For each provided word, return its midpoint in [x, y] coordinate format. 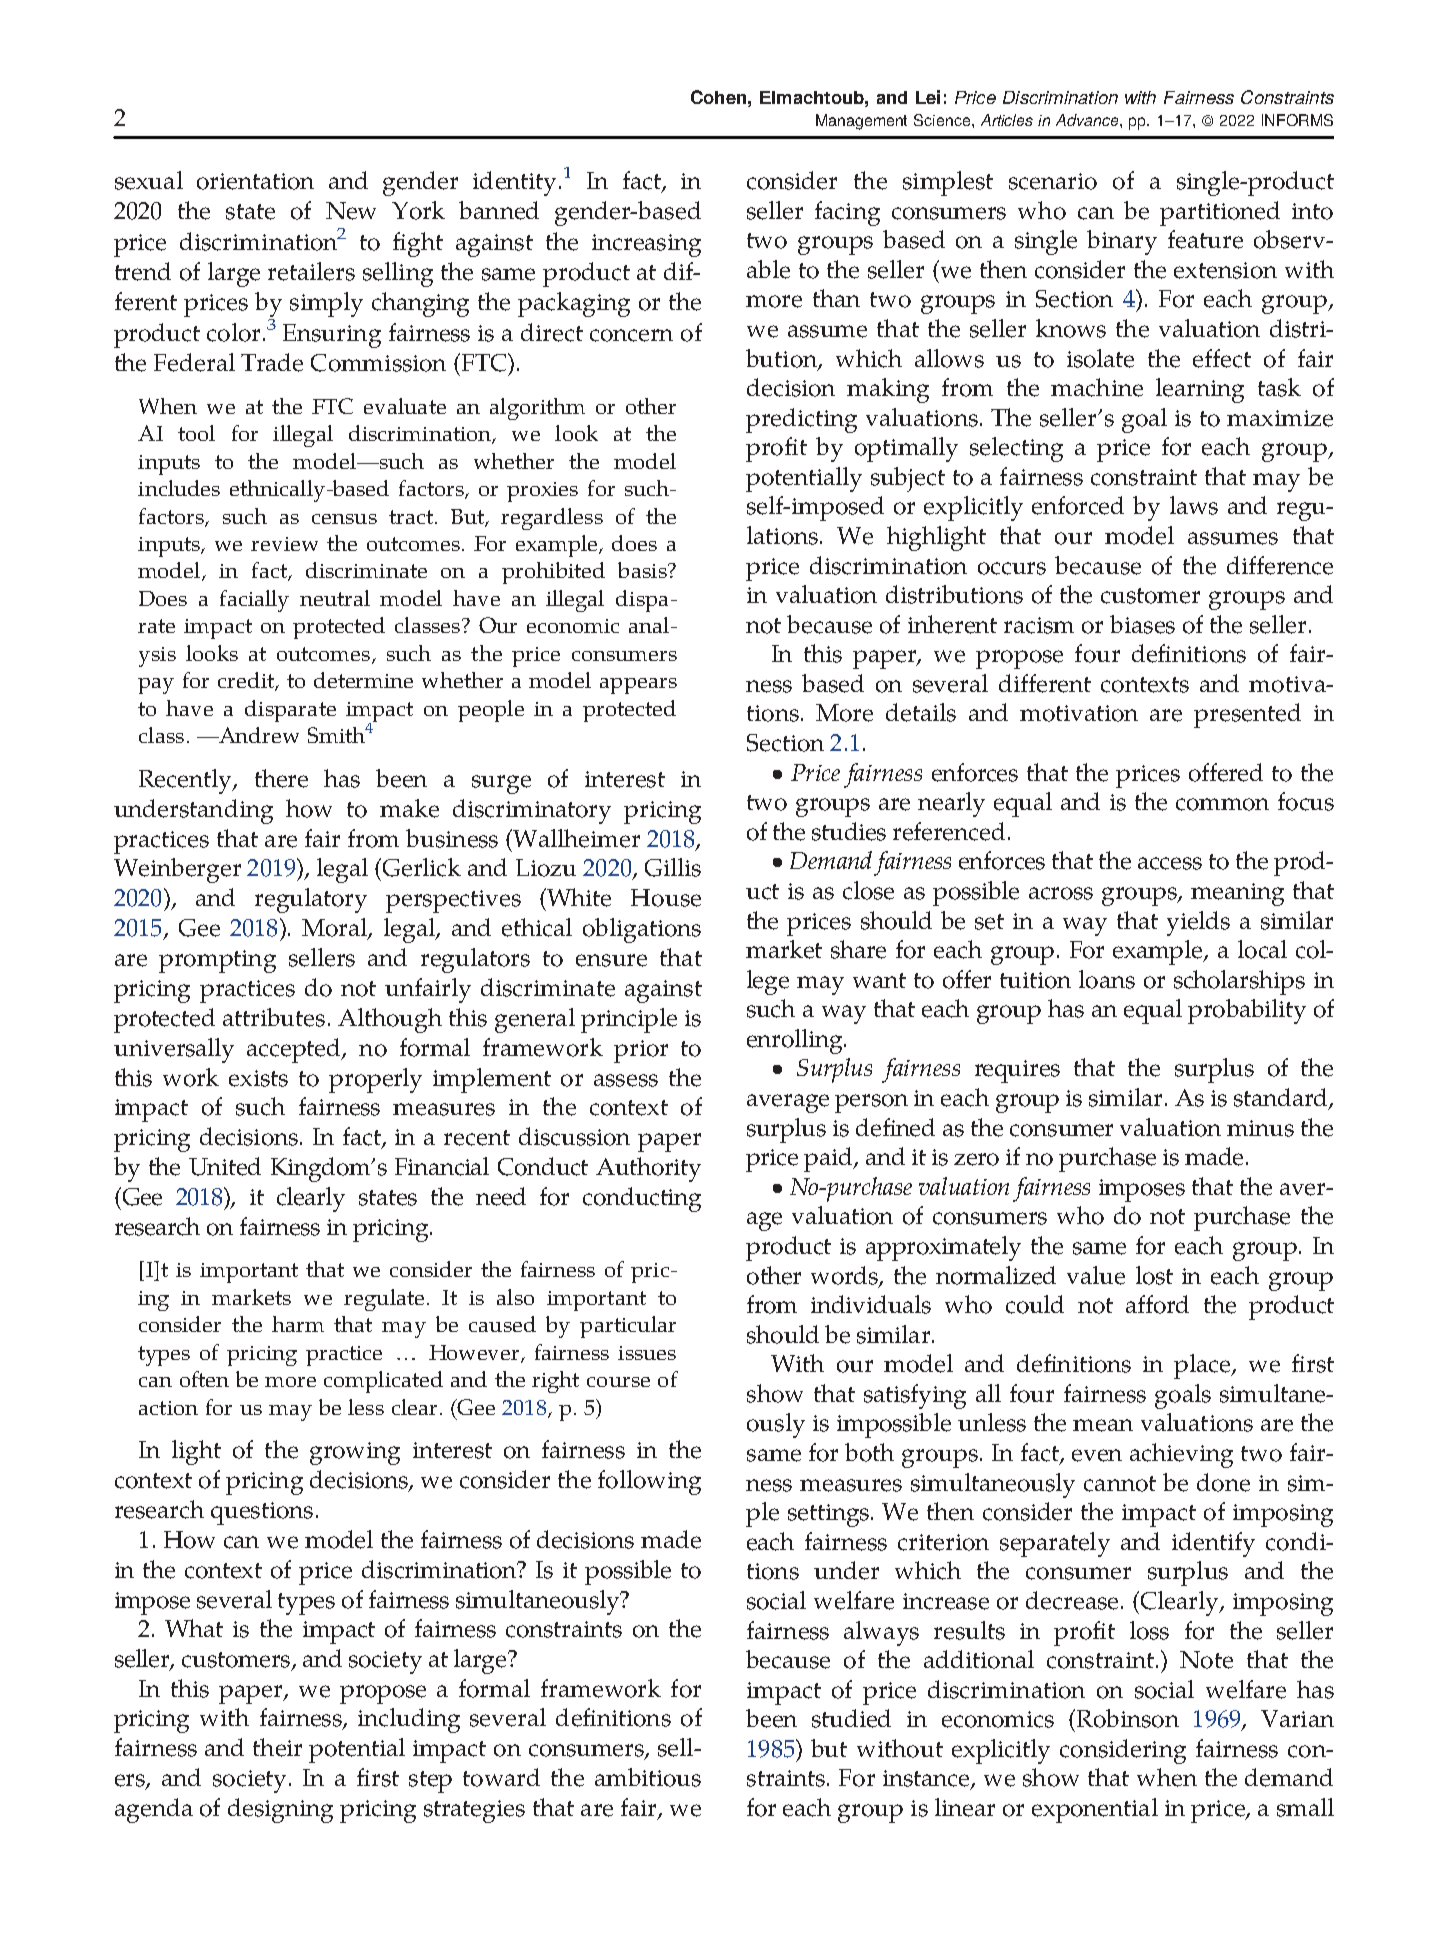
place [1203, 1366]
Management [861, 122]
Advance [1088, 120]
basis [643, 570]
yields [1198, 923]
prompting [217, 961]
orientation [255, 181]
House [666, 898]
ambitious [648, 1777]
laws [1194, 505]
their [277, 1747]
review [284, 544]
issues [647, 1353]
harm [298, 1324]
